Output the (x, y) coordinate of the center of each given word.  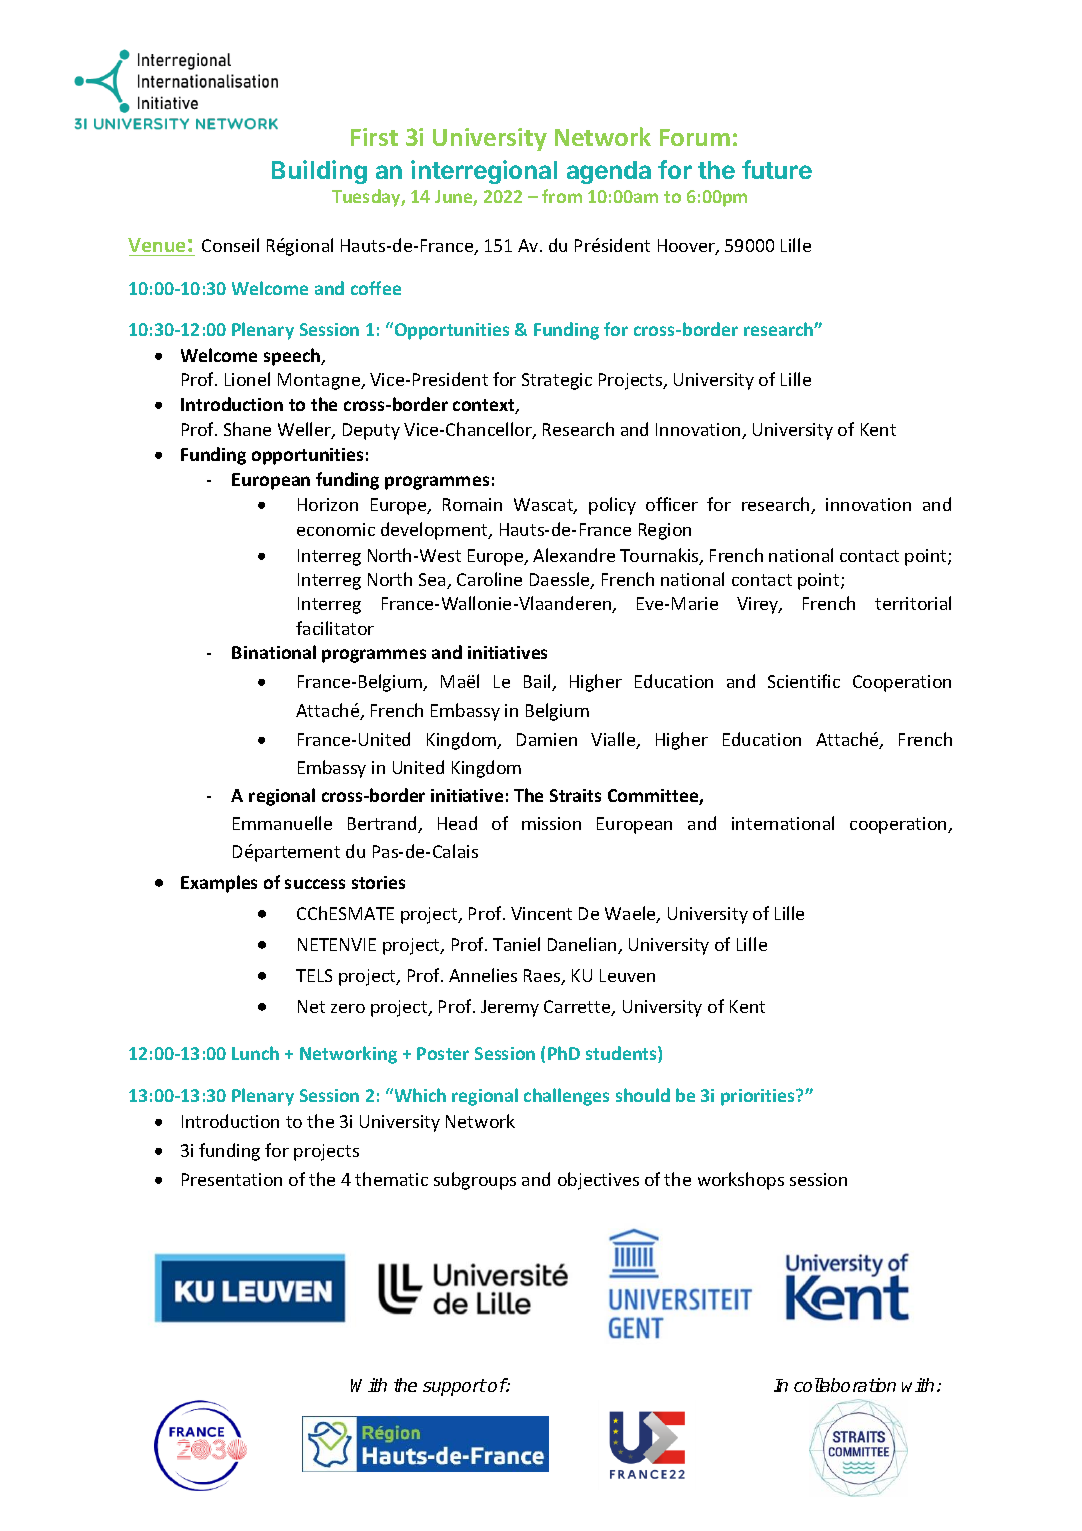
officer (672, 504)
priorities (759, 1097)
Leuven (627, 975)
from (562, 196)
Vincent (541, 913)
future (777, 169)
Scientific (804, 681)
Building (319, 172)
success (315, 884)
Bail (538, 682)
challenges (566, 1097)
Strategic (557, 381)
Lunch (255, 1053)
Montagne (320, 381)
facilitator (335, 628)
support (455, 1387)
